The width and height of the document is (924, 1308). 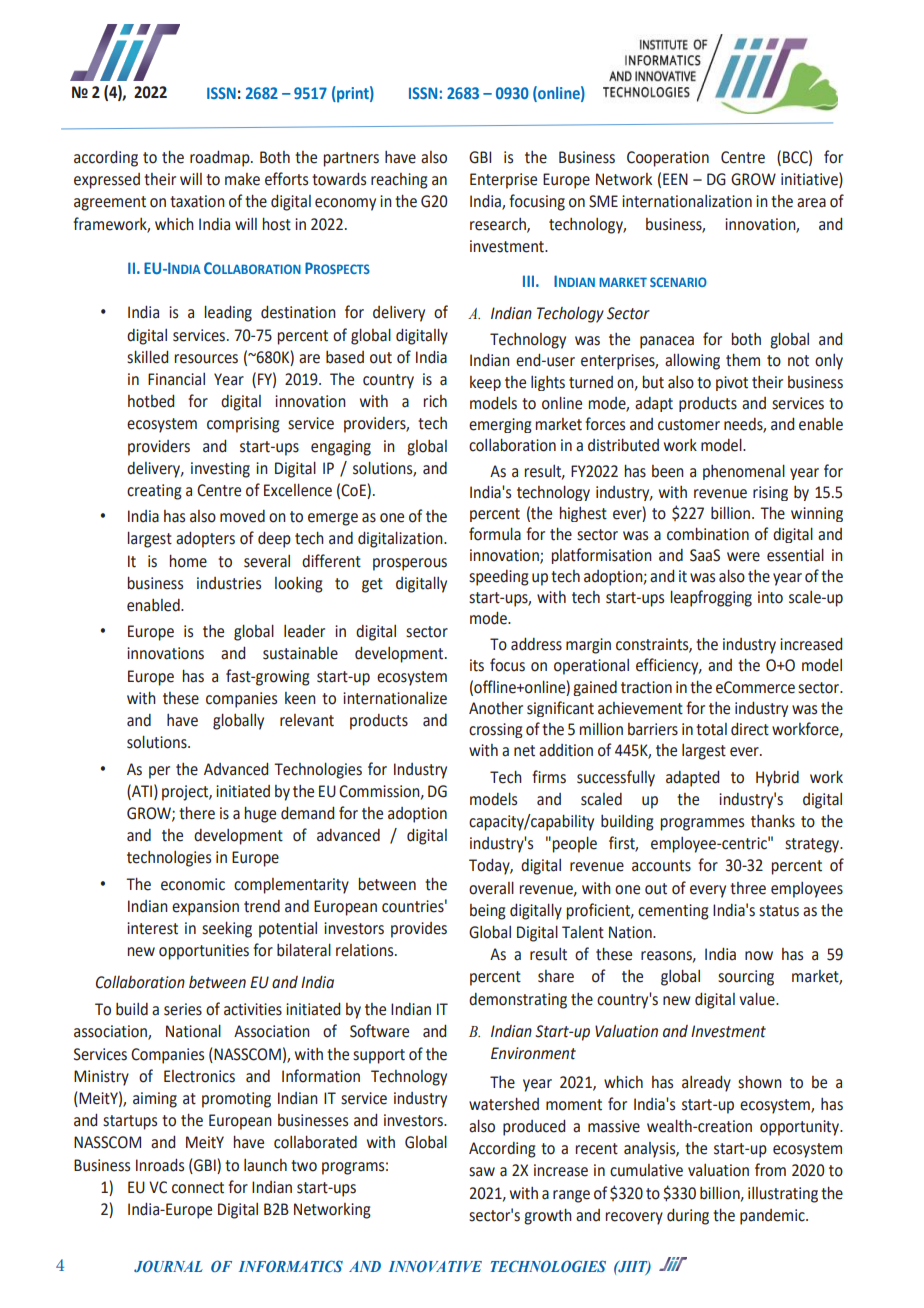 What do you see at coordinates (499, 225) in the document?
I see `research` at bounding box center [499, 225].
